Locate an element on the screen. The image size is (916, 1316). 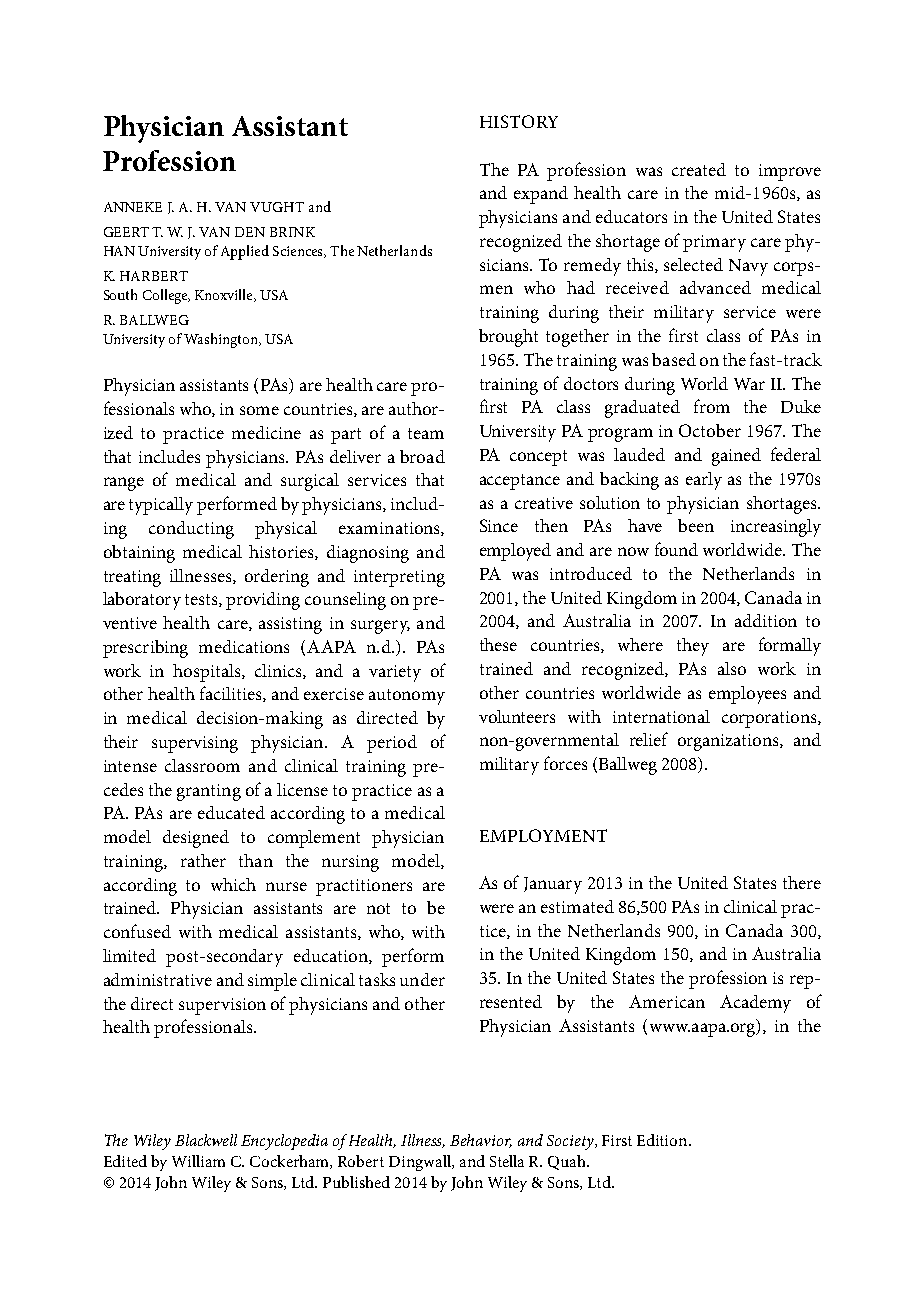
also is located at coordinates (732, 668).
